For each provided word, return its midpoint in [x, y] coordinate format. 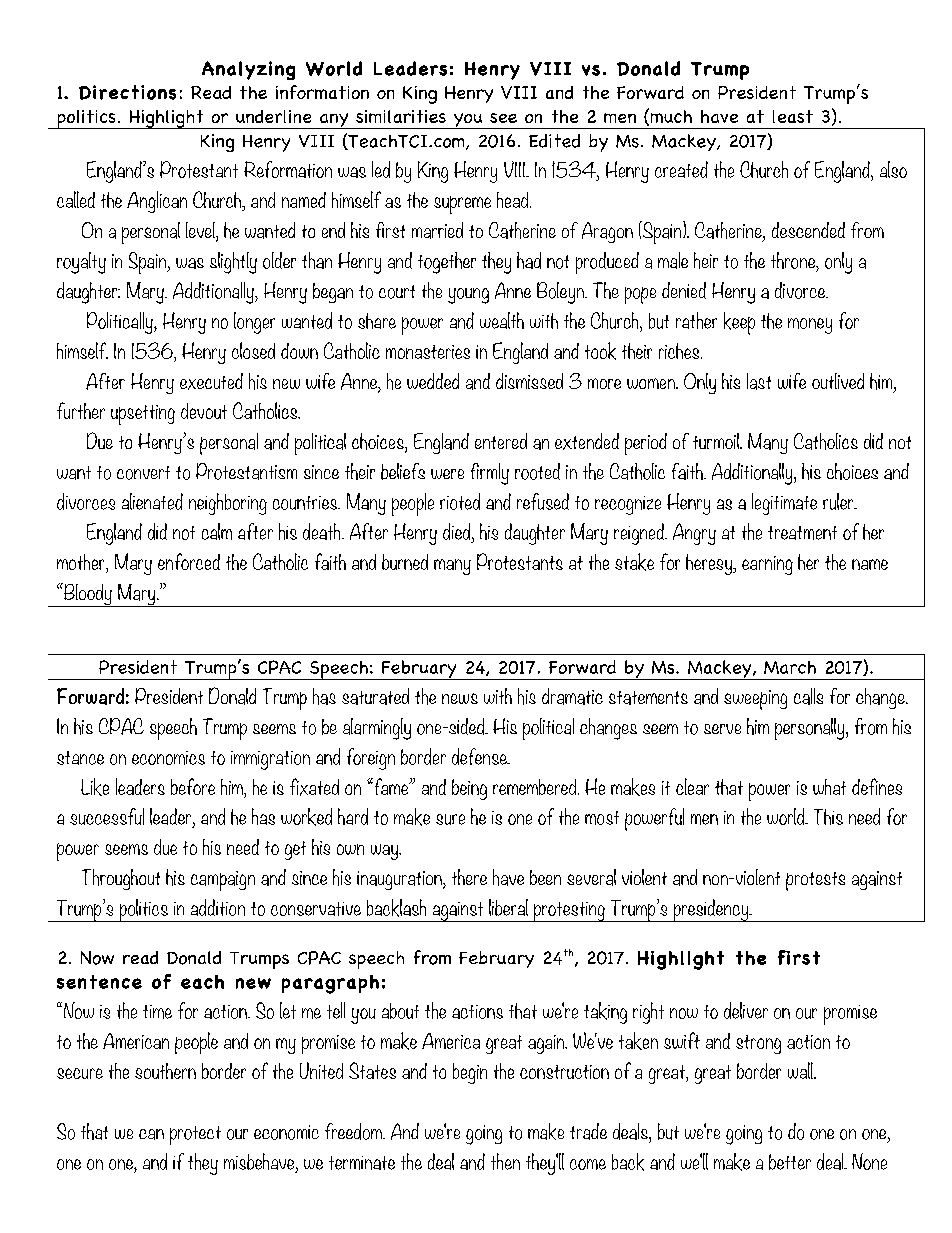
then [505, 1161]
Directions [127, 92]
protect [195, 1135]
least [793, 116]
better [790, 1162]
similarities [401, 116]
